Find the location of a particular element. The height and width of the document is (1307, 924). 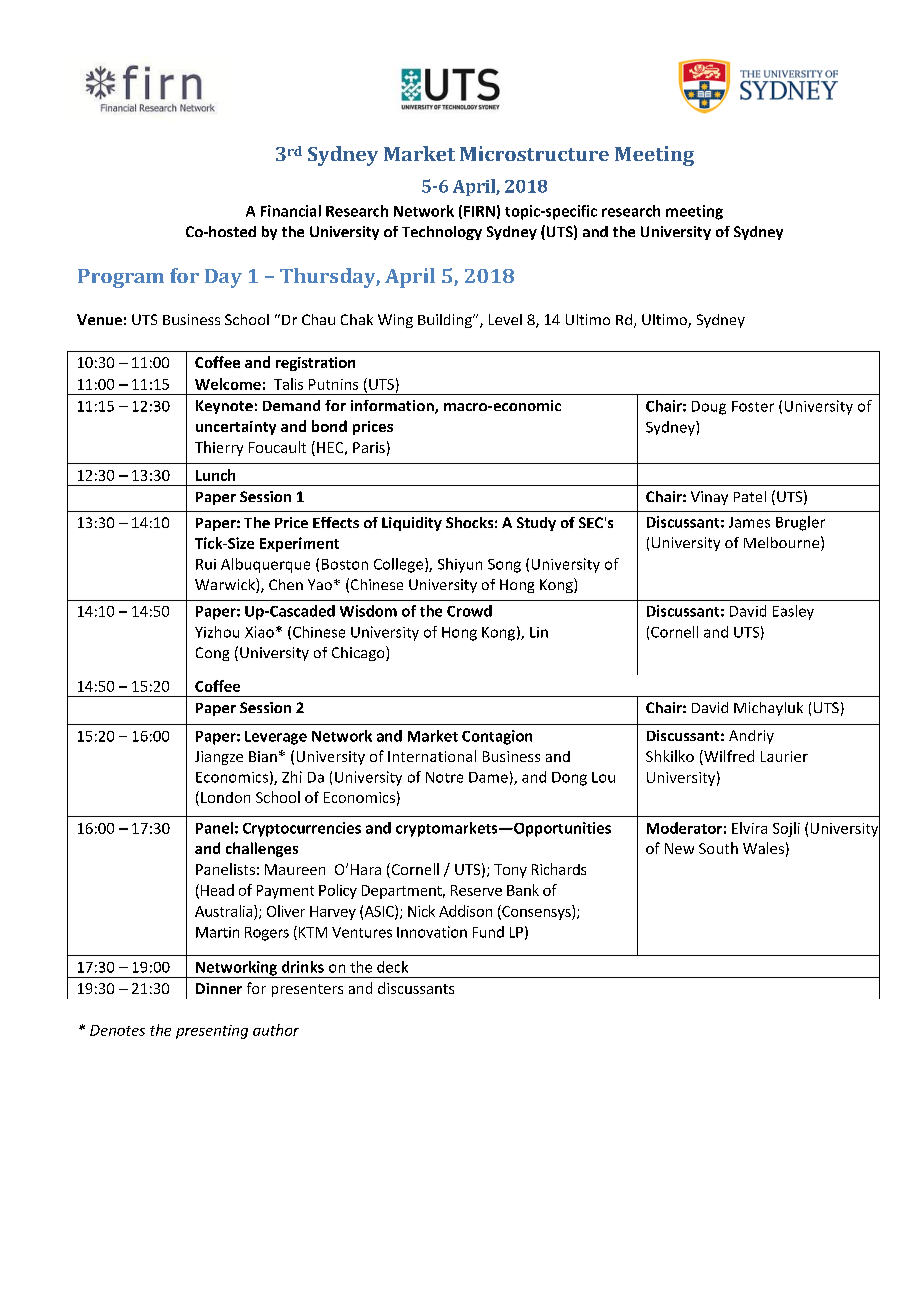

Crowd is located at coordinates (469, 611).
